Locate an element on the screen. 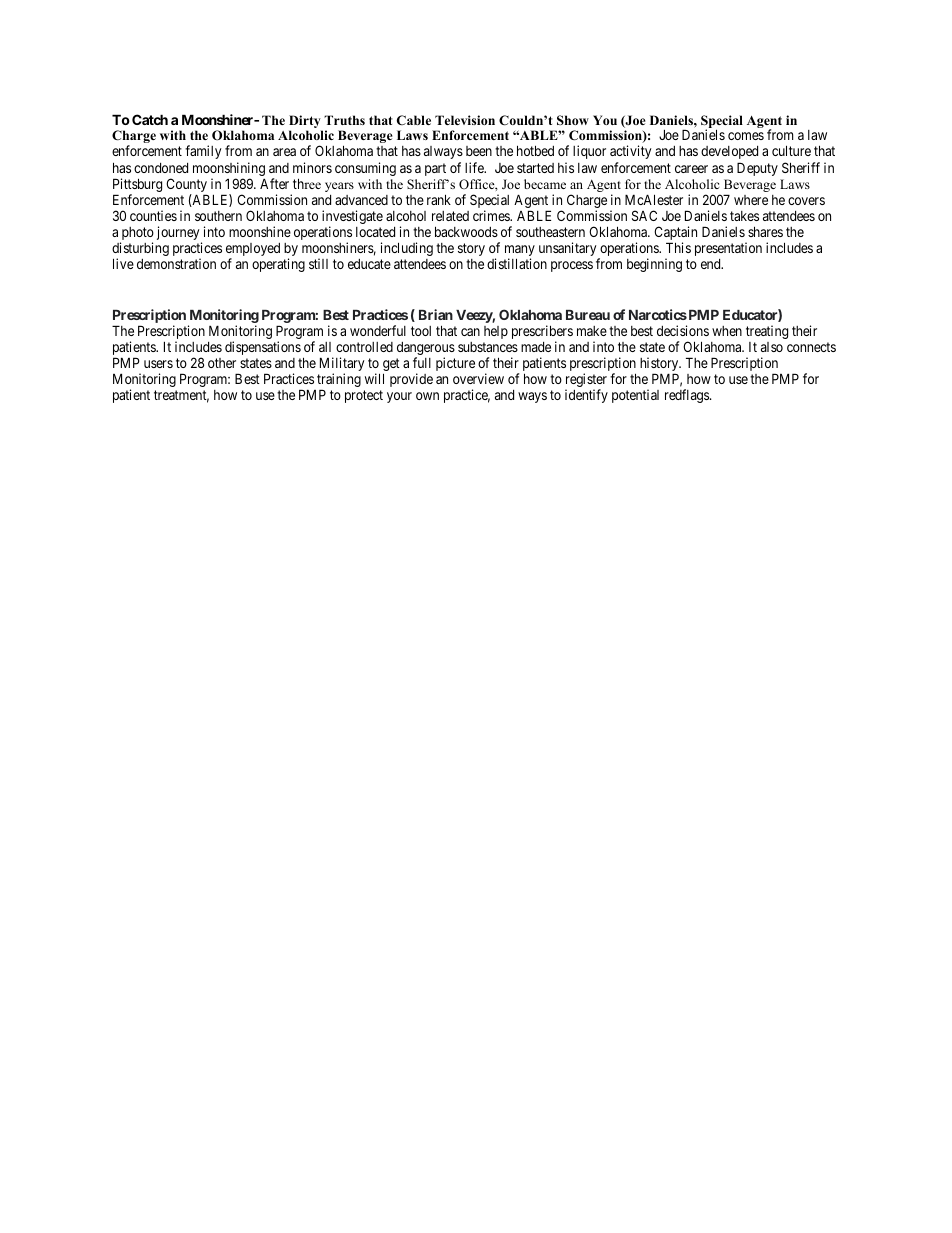 The width and height of the screenshot is (952, 1233). presentation is located at coordinates (728, 249).
